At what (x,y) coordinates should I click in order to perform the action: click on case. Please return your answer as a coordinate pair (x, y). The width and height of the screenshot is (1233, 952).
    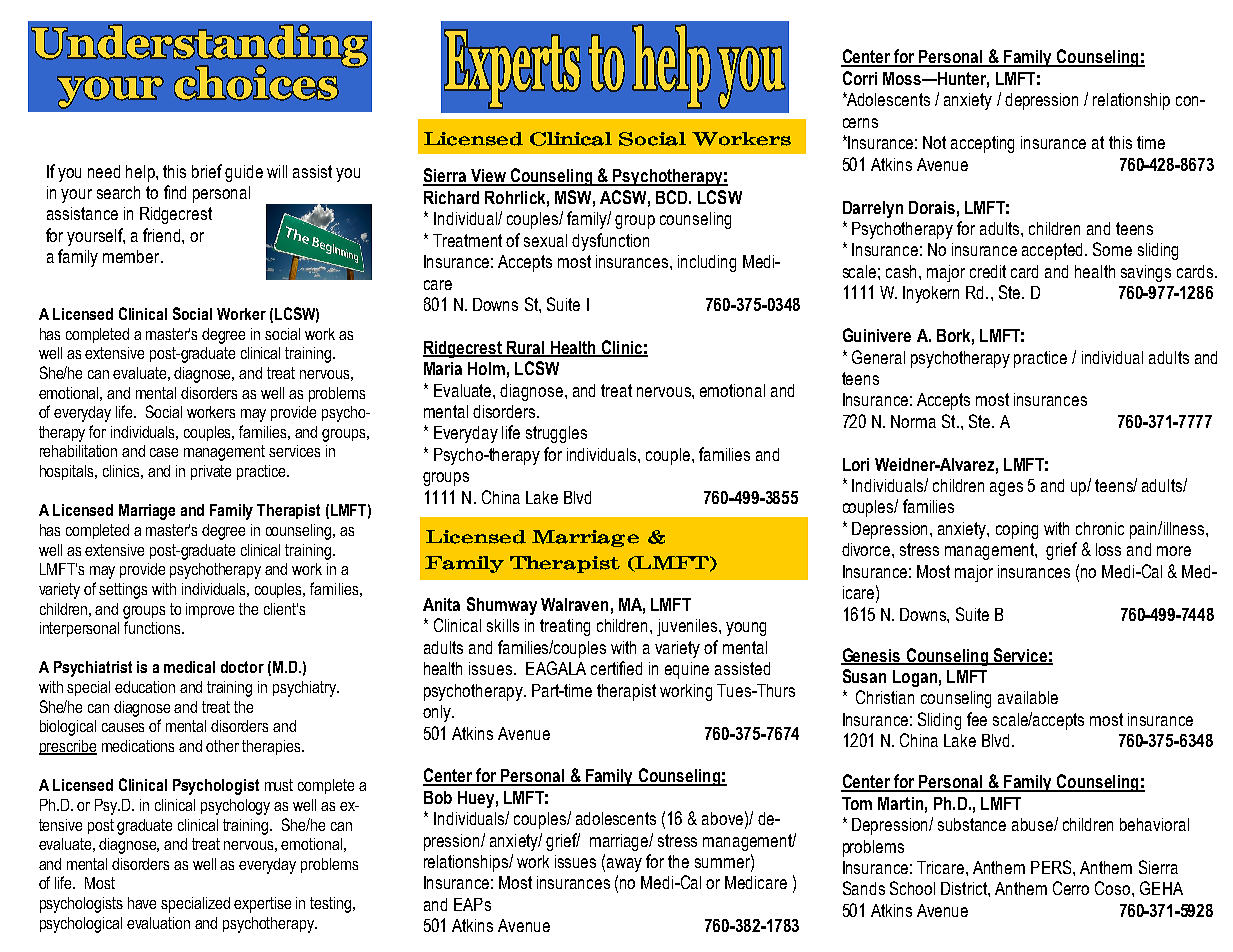
    Looking at the image, I should click on (164, 452).
